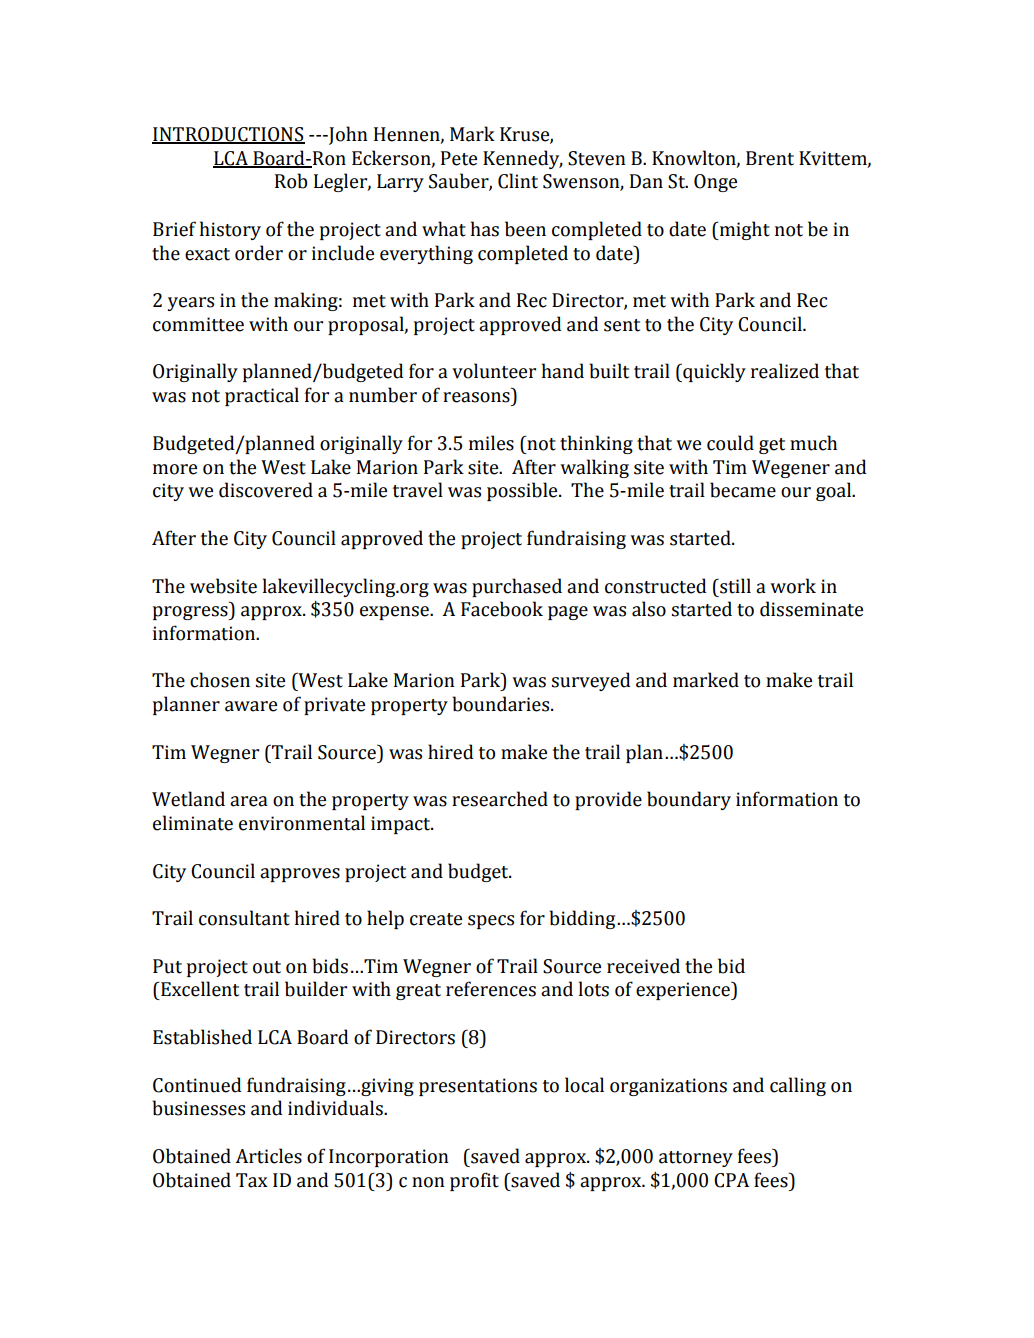 The height and width of the page is (1338, 1034). Describe the element at coordinates (811, 609) in the page. I see `disseminate` at that location.
